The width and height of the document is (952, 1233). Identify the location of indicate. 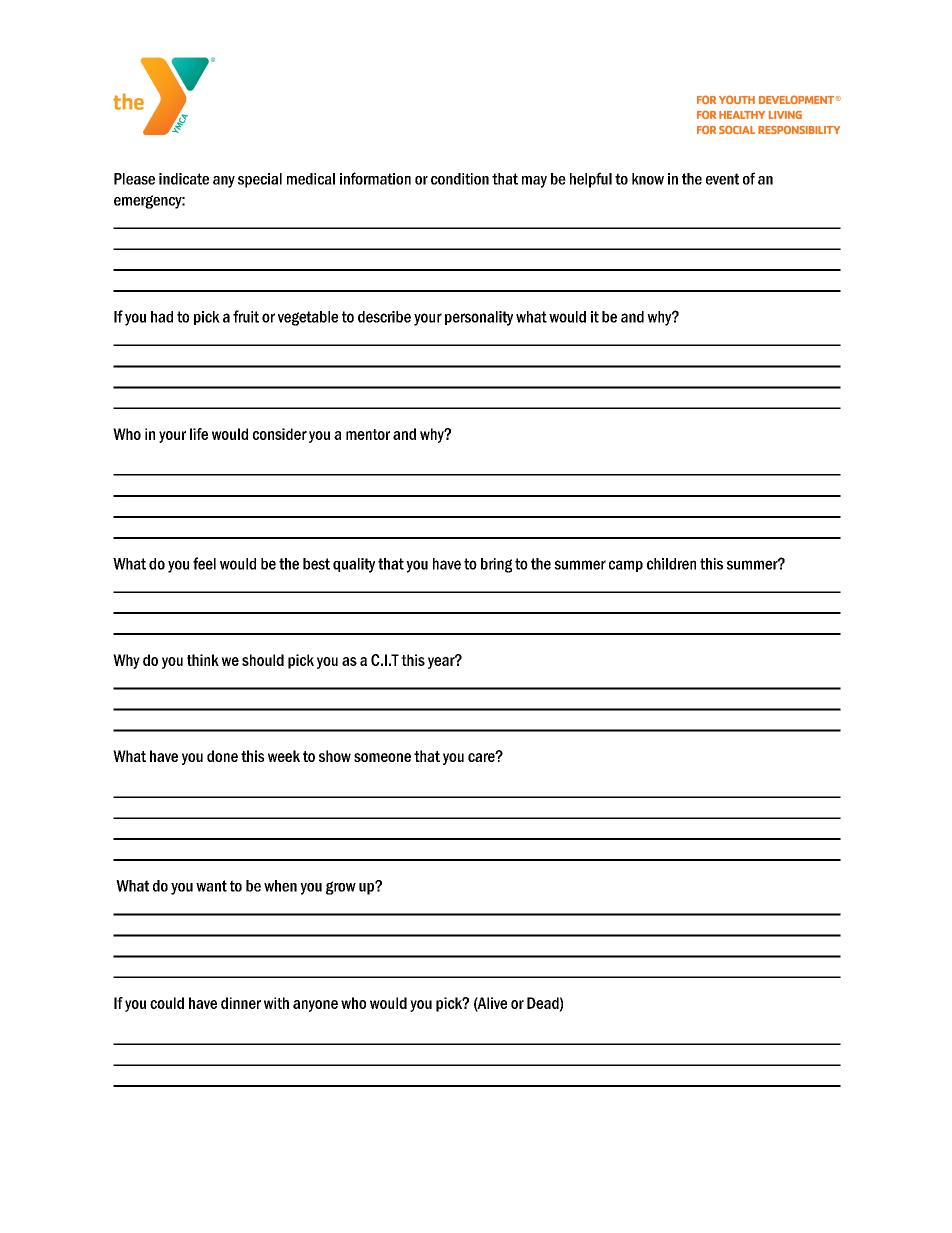
(184, 179).
